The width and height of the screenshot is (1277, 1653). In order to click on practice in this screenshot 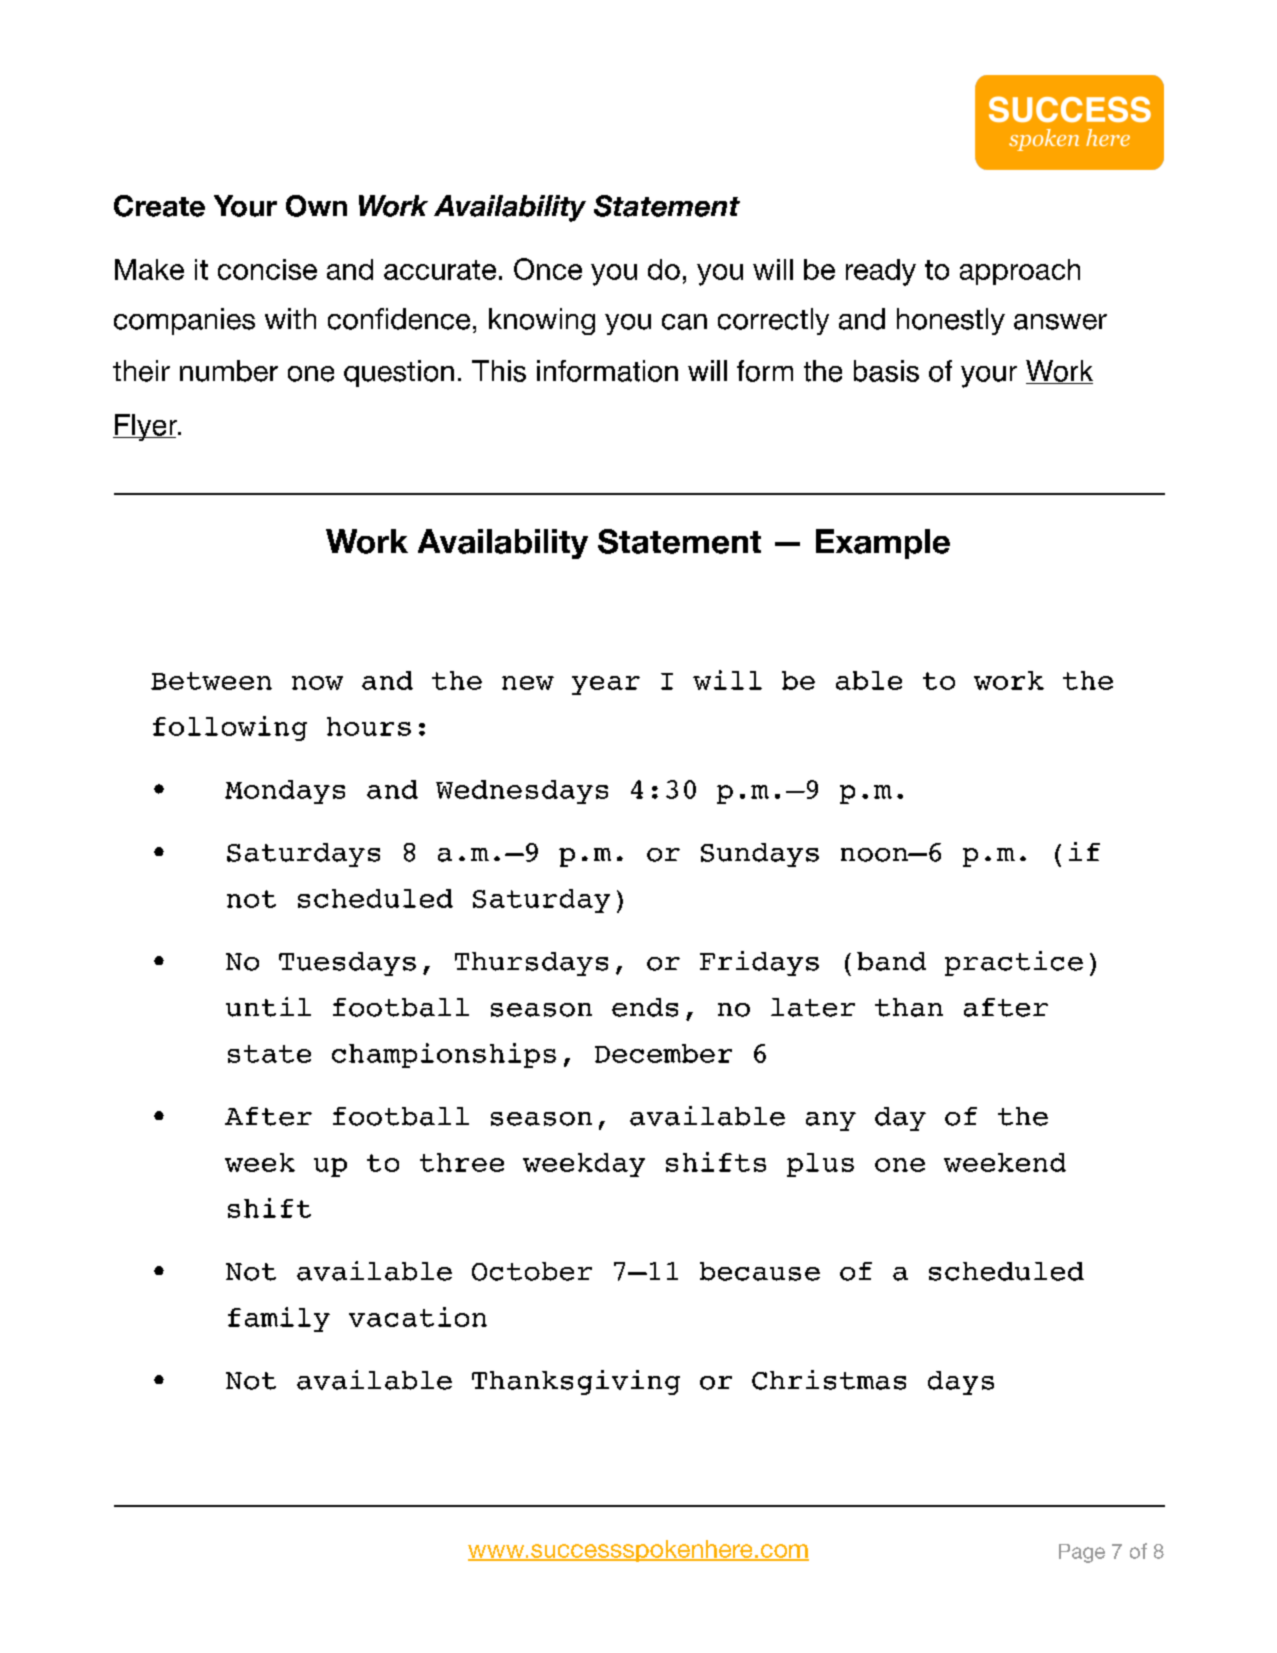, I will do `click(1014, 963)`.
